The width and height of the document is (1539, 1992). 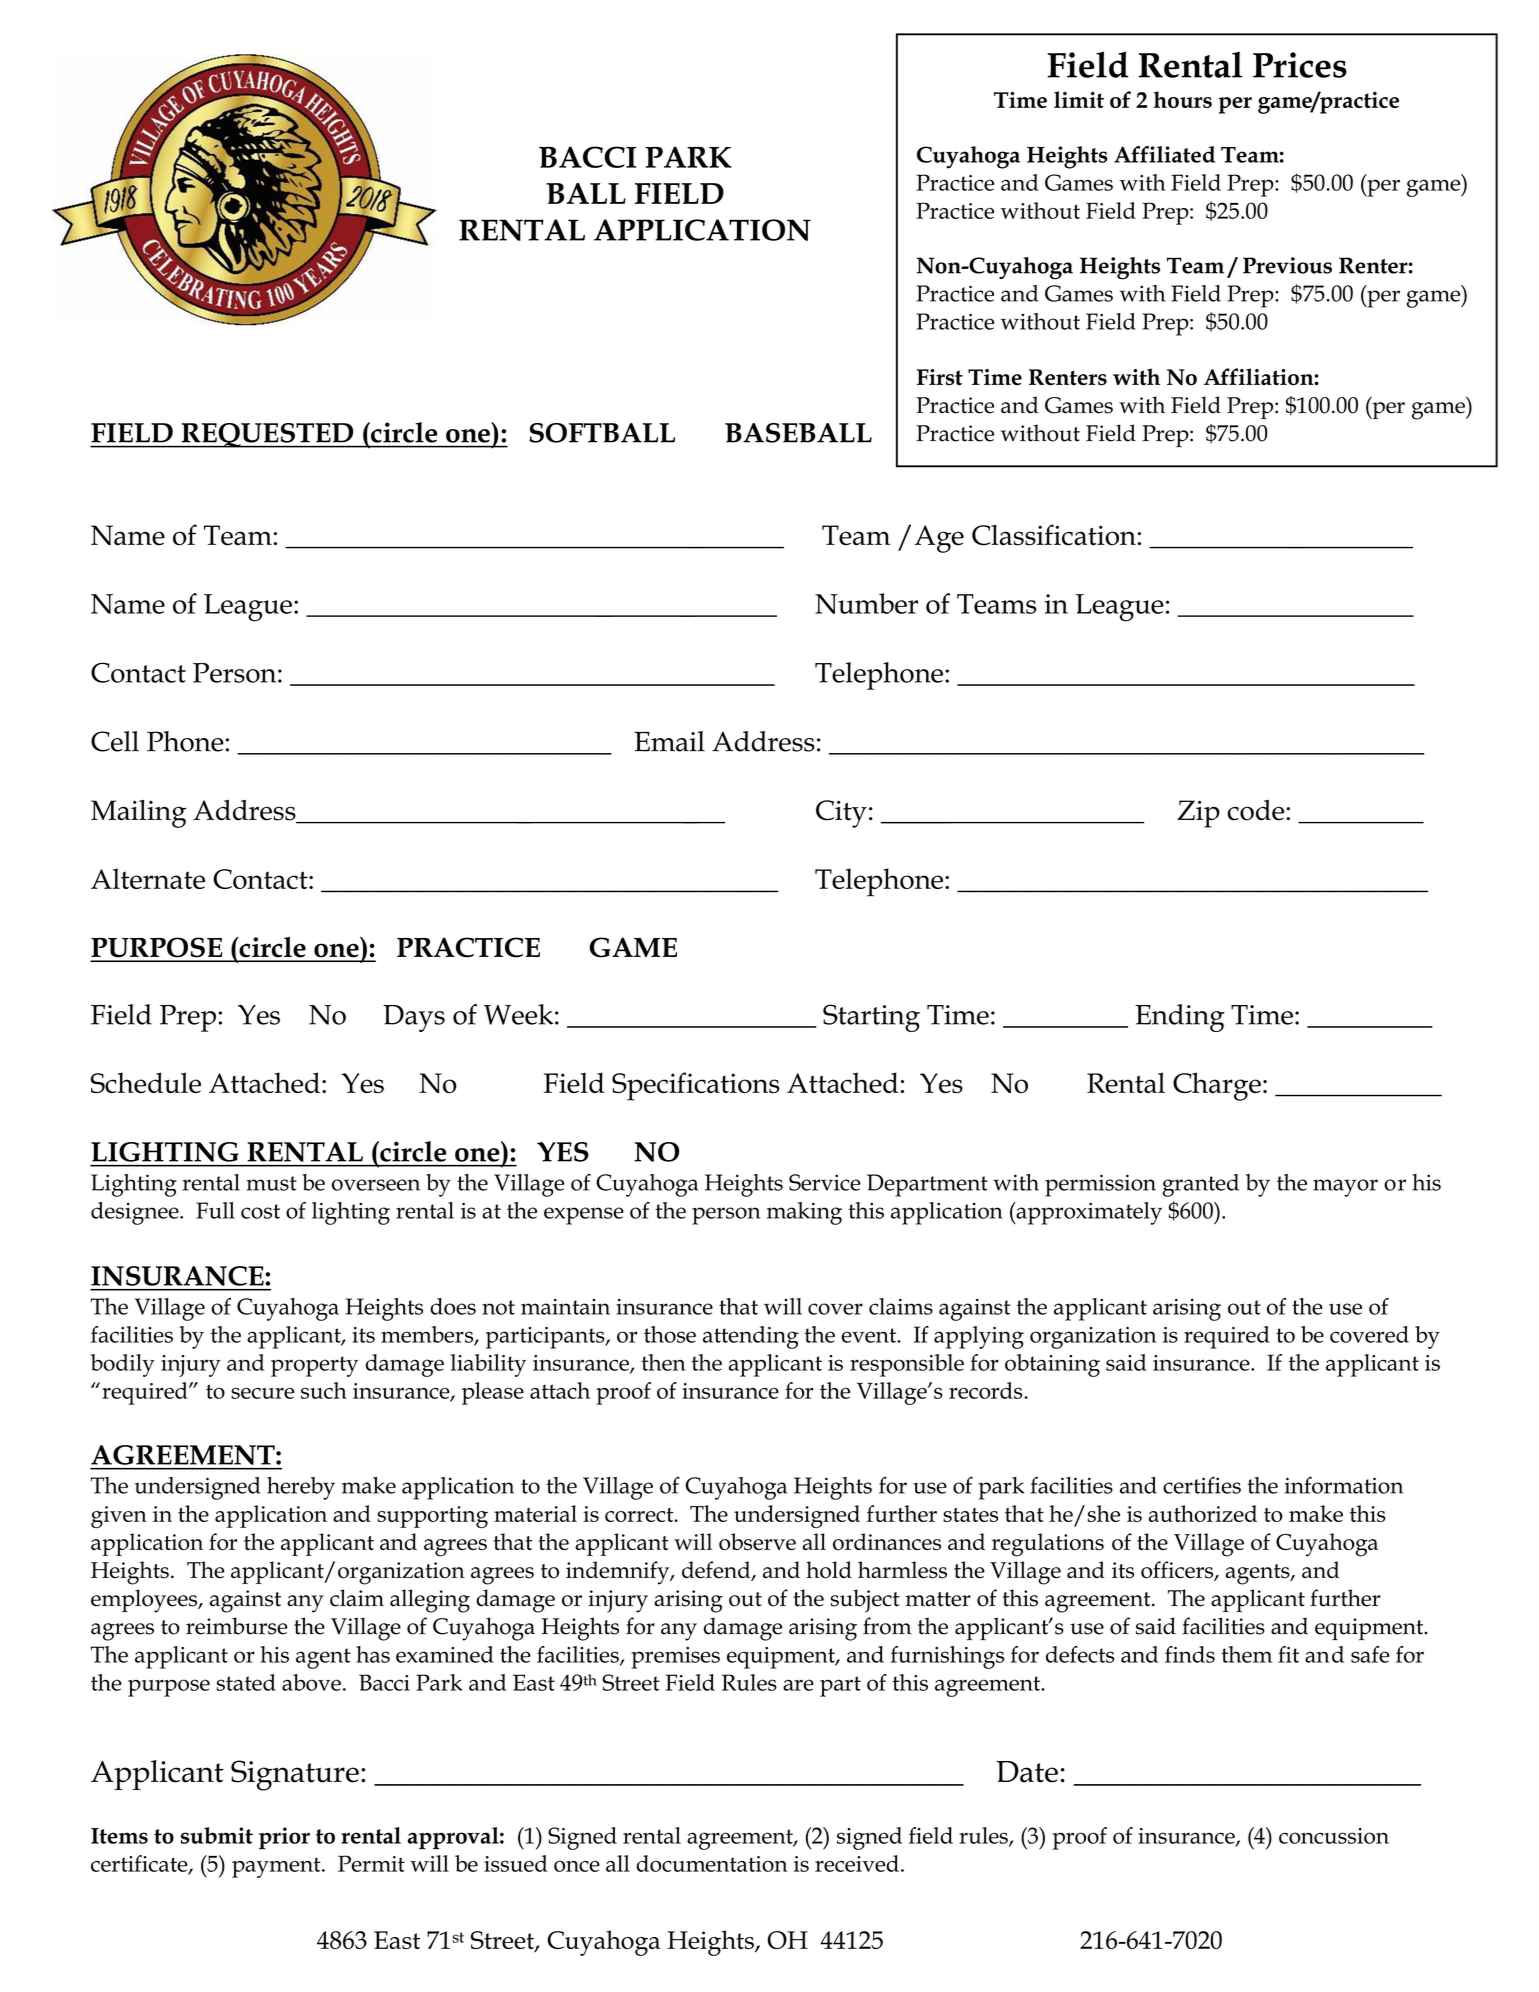 I want to click on granted, so click(x=1200, y=1185).
